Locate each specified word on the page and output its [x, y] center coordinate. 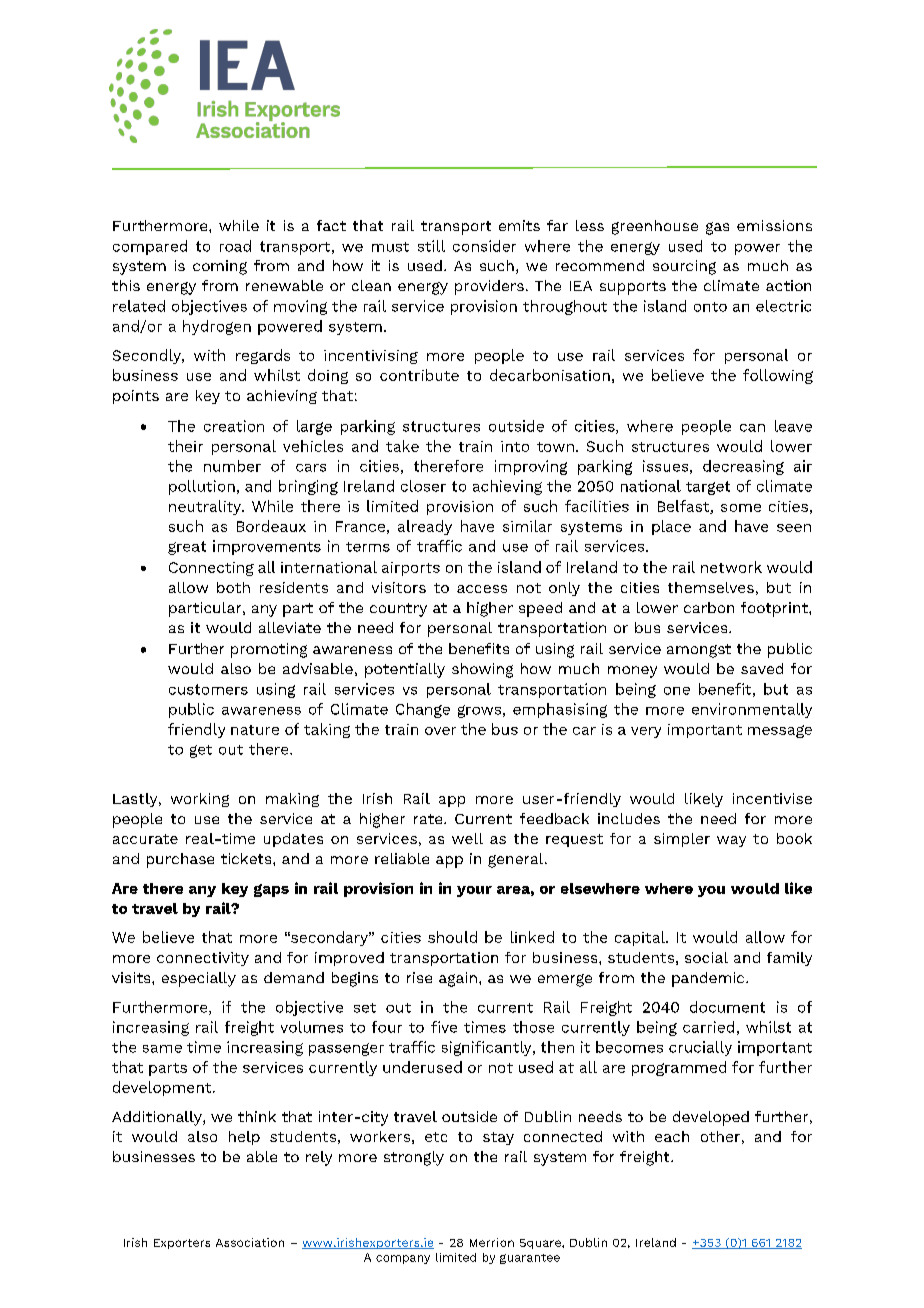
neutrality [206, 507]
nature [255, 730]
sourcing [684, 267]
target [708, 488]
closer [423, 486]
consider [484, 246]
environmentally [752, 710]
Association [250, 1242]
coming [220, 267]
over [440, 731]
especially [199, 979]
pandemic [709, 979]
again [458, 979]
